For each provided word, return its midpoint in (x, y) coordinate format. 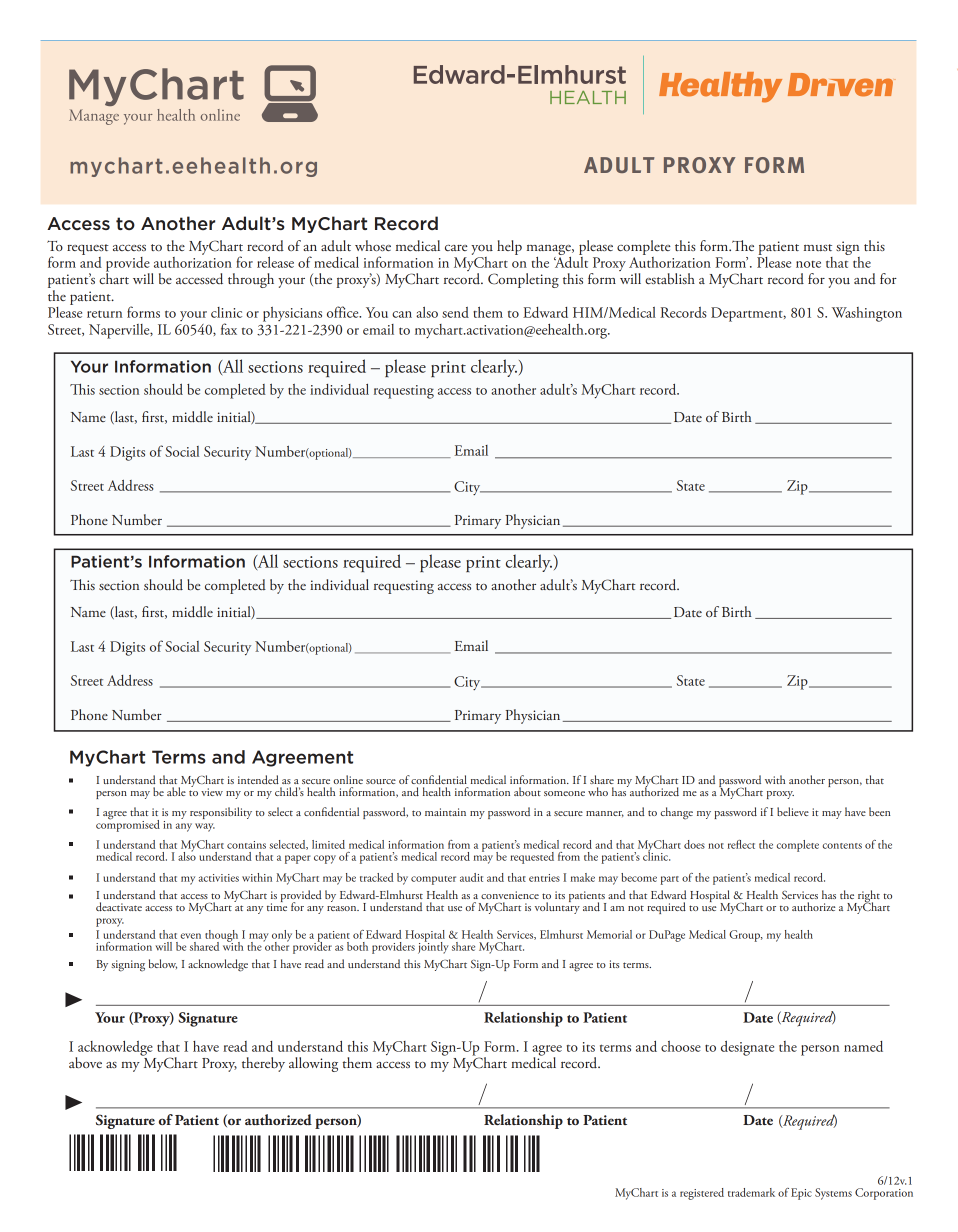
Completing (523, 280)
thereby (263, 1064)
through (251, 280)
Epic (801, 1194)
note (808, 264)
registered (702, 1194)
